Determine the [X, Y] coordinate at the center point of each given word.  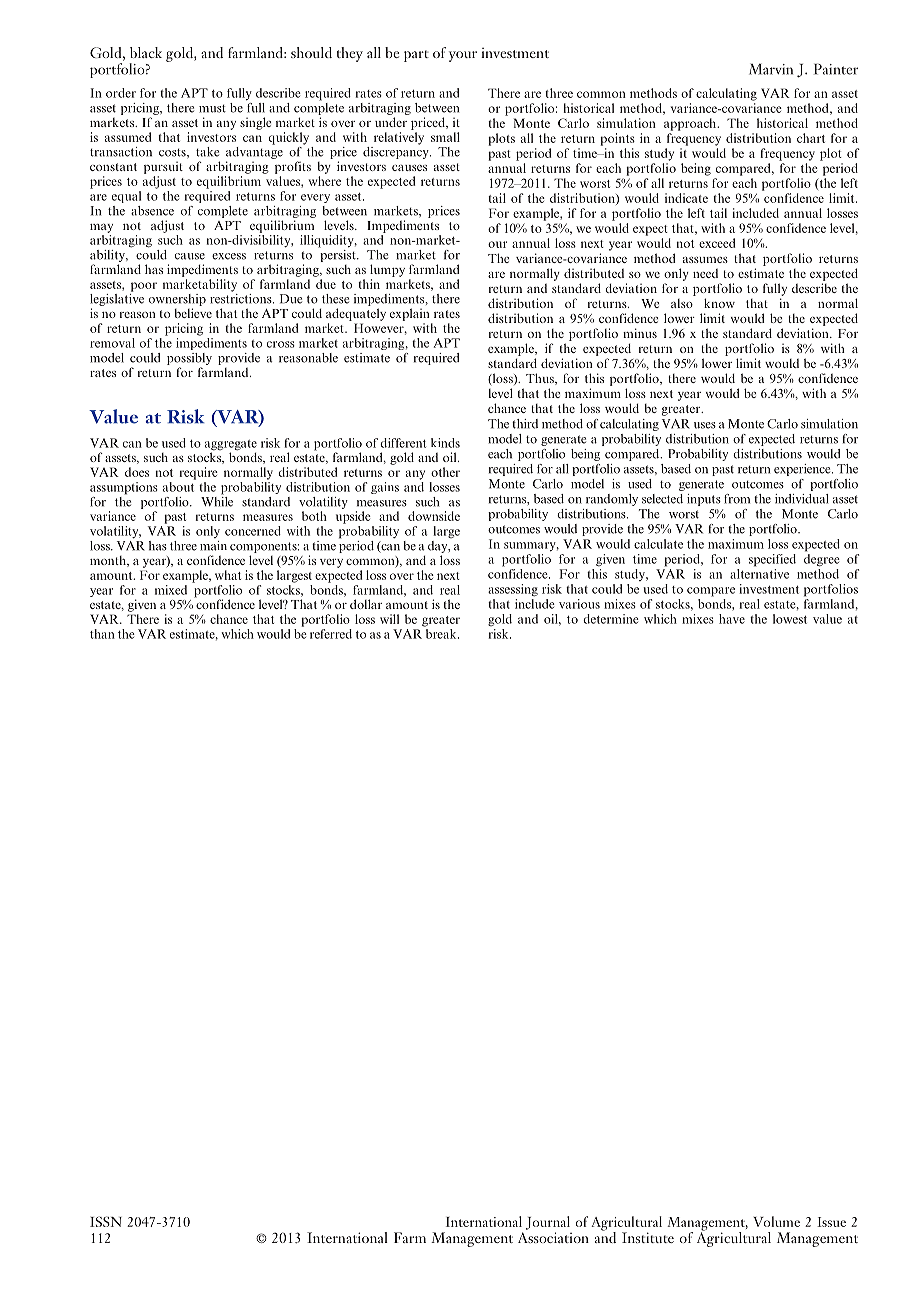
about [178, 487]
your [463, 56]
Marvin [771, 69]
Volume [776, 1221]
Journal [547, 1223]
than [102, 634]
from [737, 499]
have [732, 619]
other [445, 472]
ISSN [106, 1221]
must [212, 109]
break [442, 634]
